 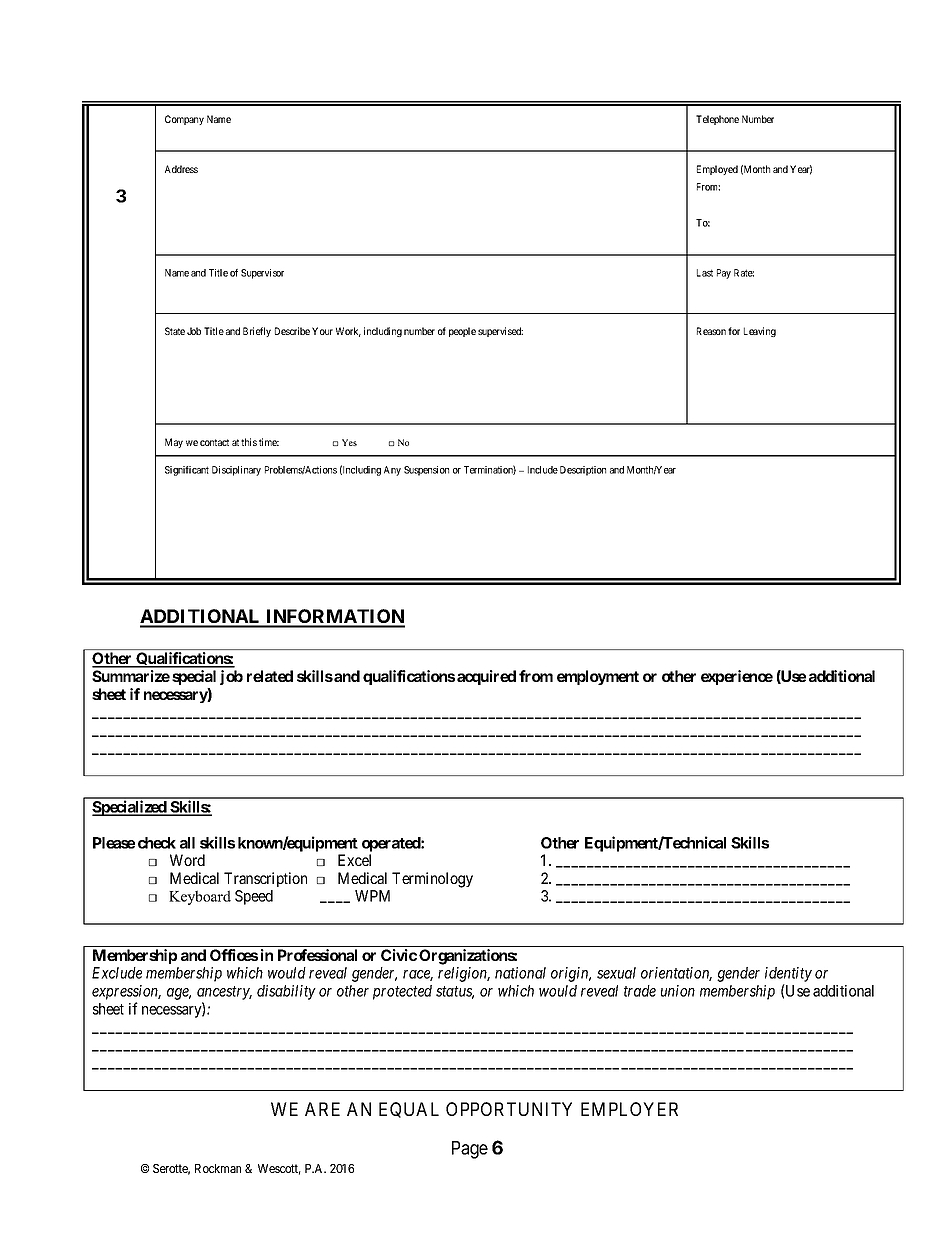 What do you see at coordinates (270, 676) in the image?
I see `related` at bounding box center [270, 676].
